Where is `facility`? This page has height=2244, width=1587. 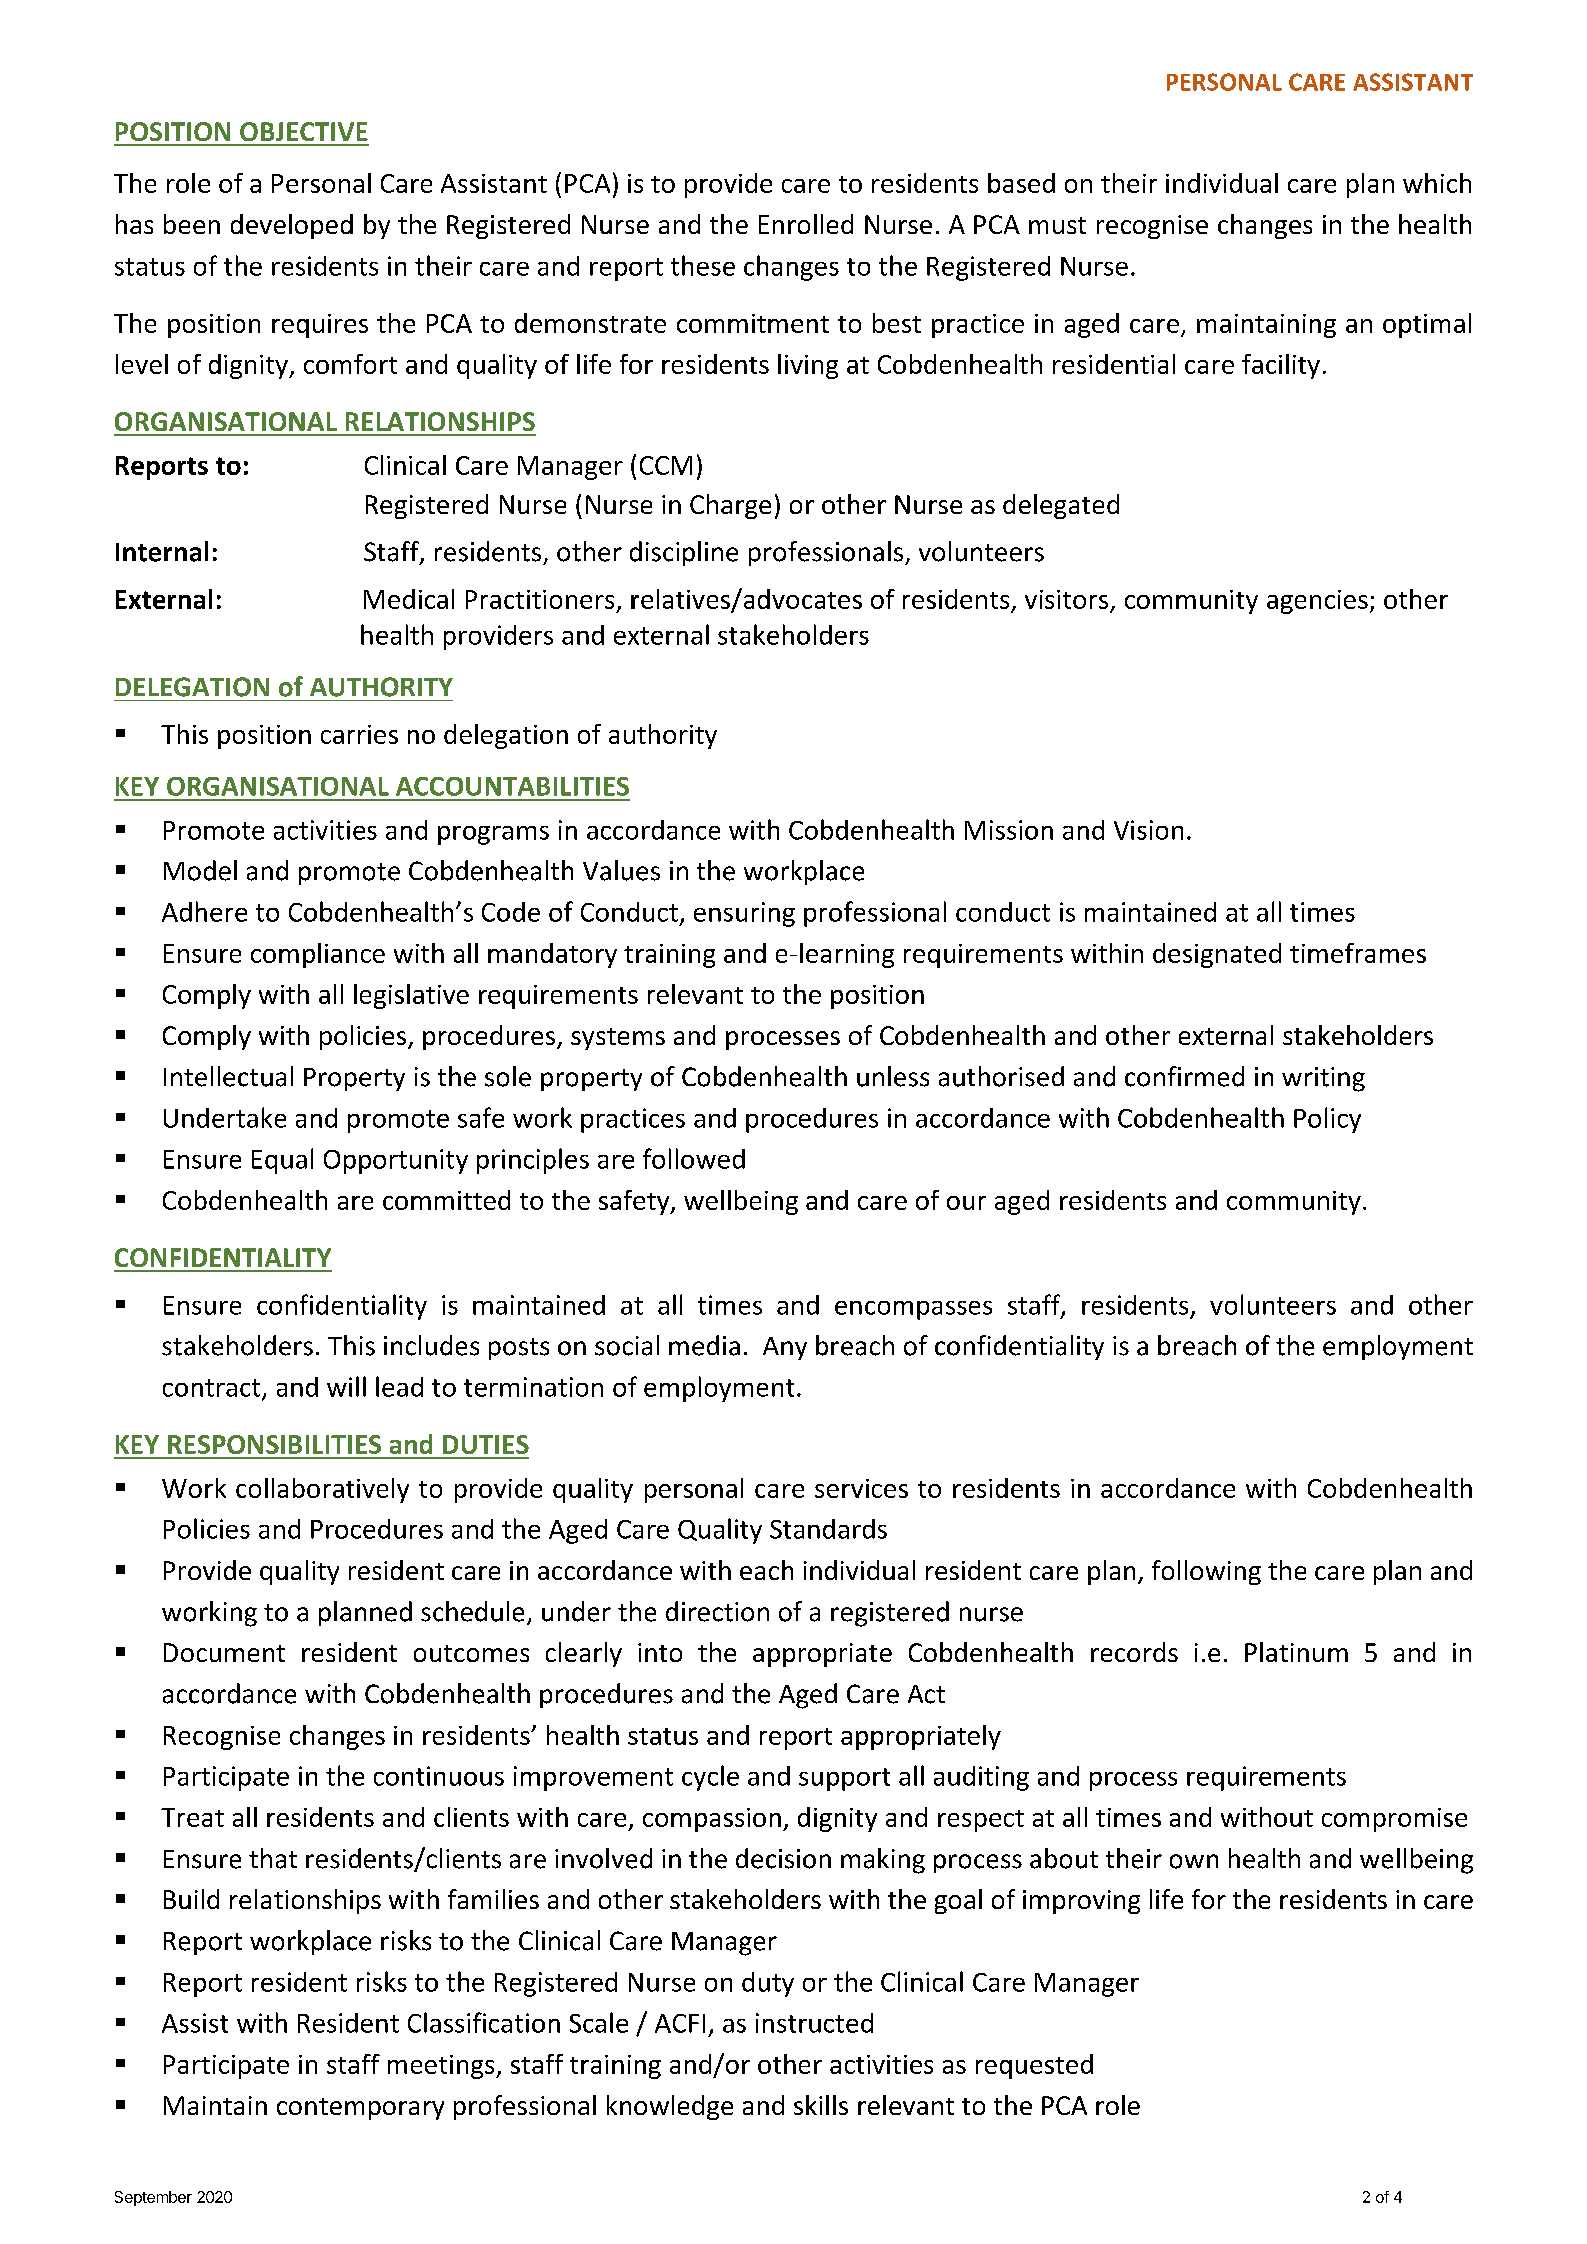
facility is located at coordinates (1281, 366).
